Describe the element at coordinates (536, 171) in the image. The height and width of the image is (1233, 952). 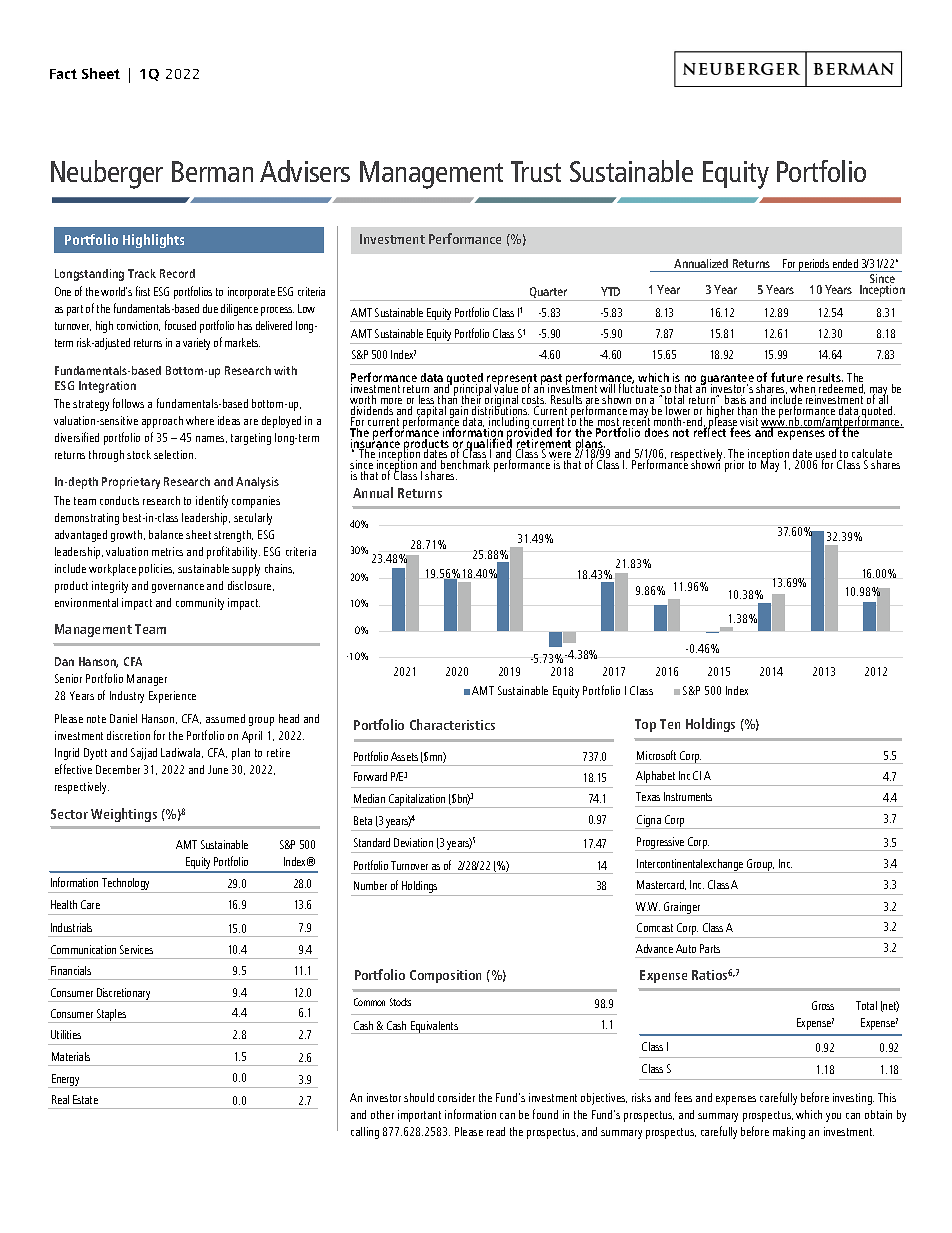
I see `Trust` at that location.
